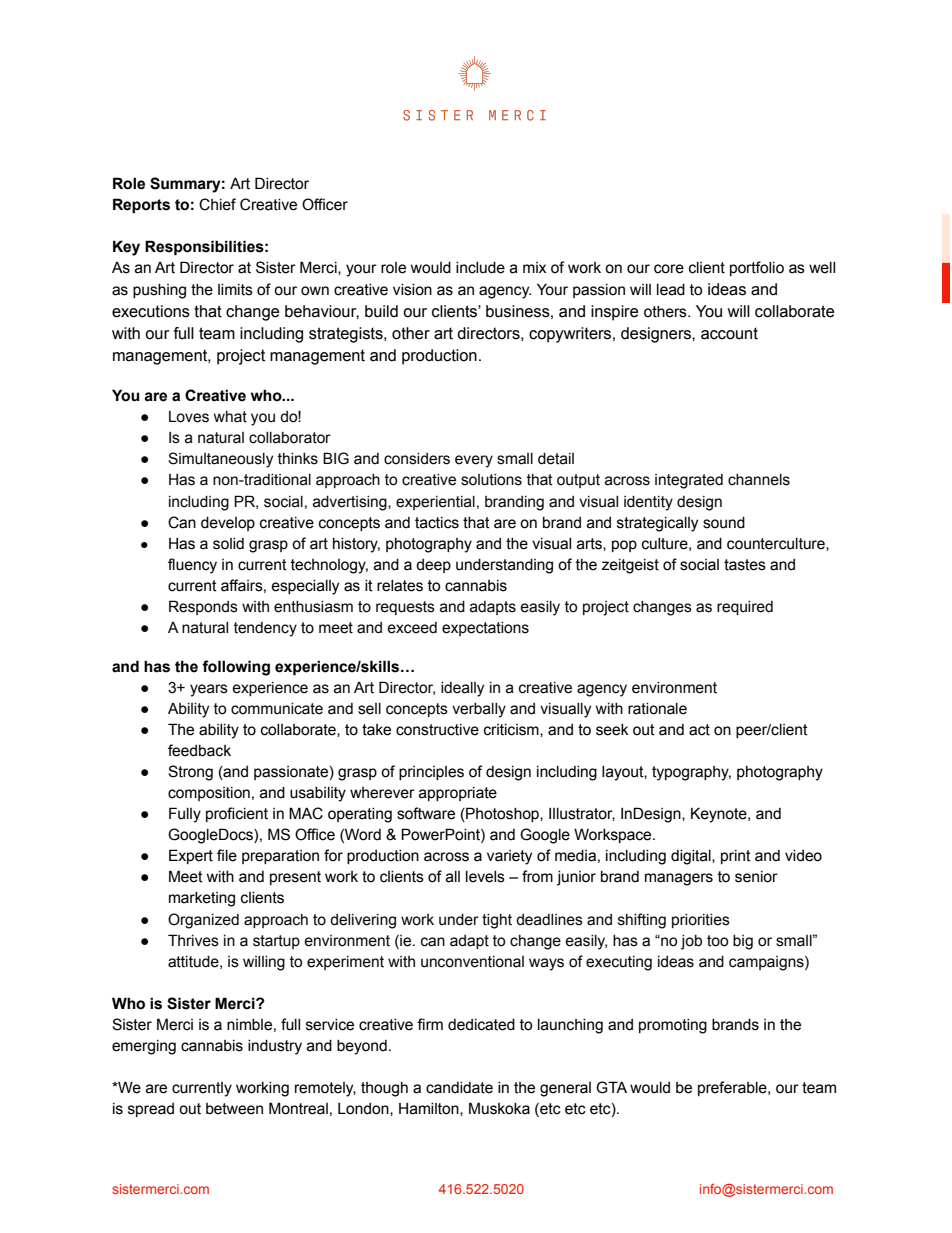  What do you see at coordinates (217, 204) in the page?
I see `Chief` at bounding box center [217, 204].
